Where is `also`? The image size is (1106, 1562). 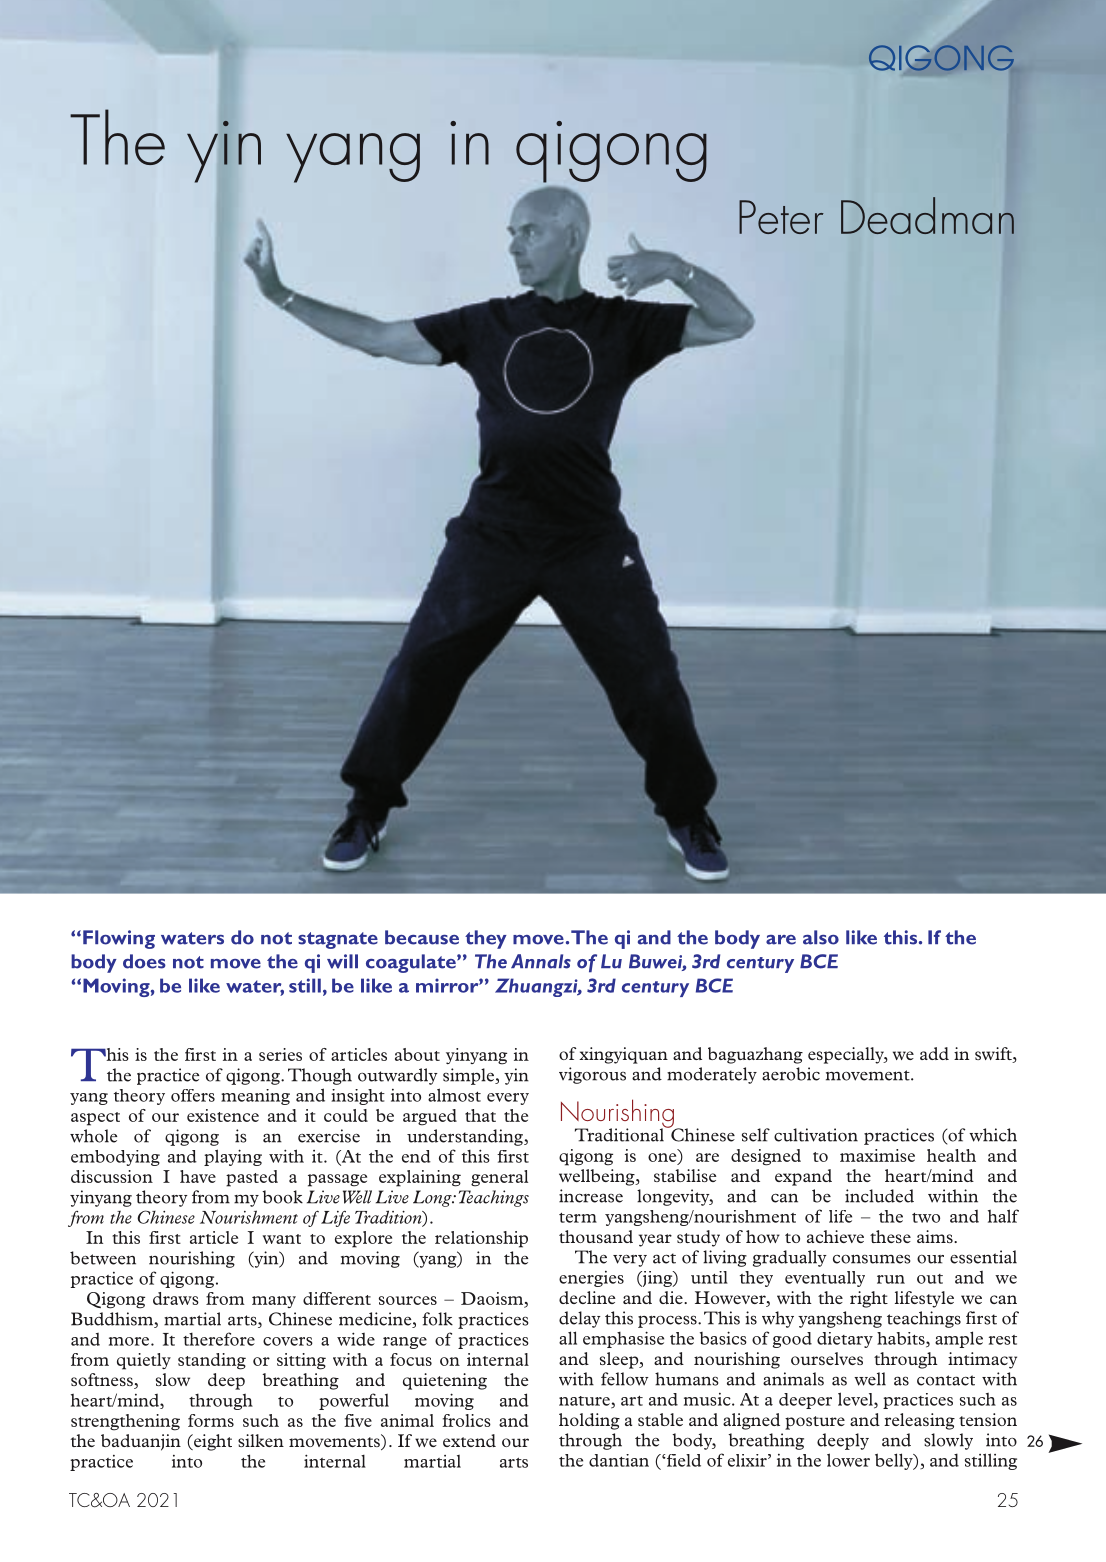
also is located at coordinates (821, 937).
